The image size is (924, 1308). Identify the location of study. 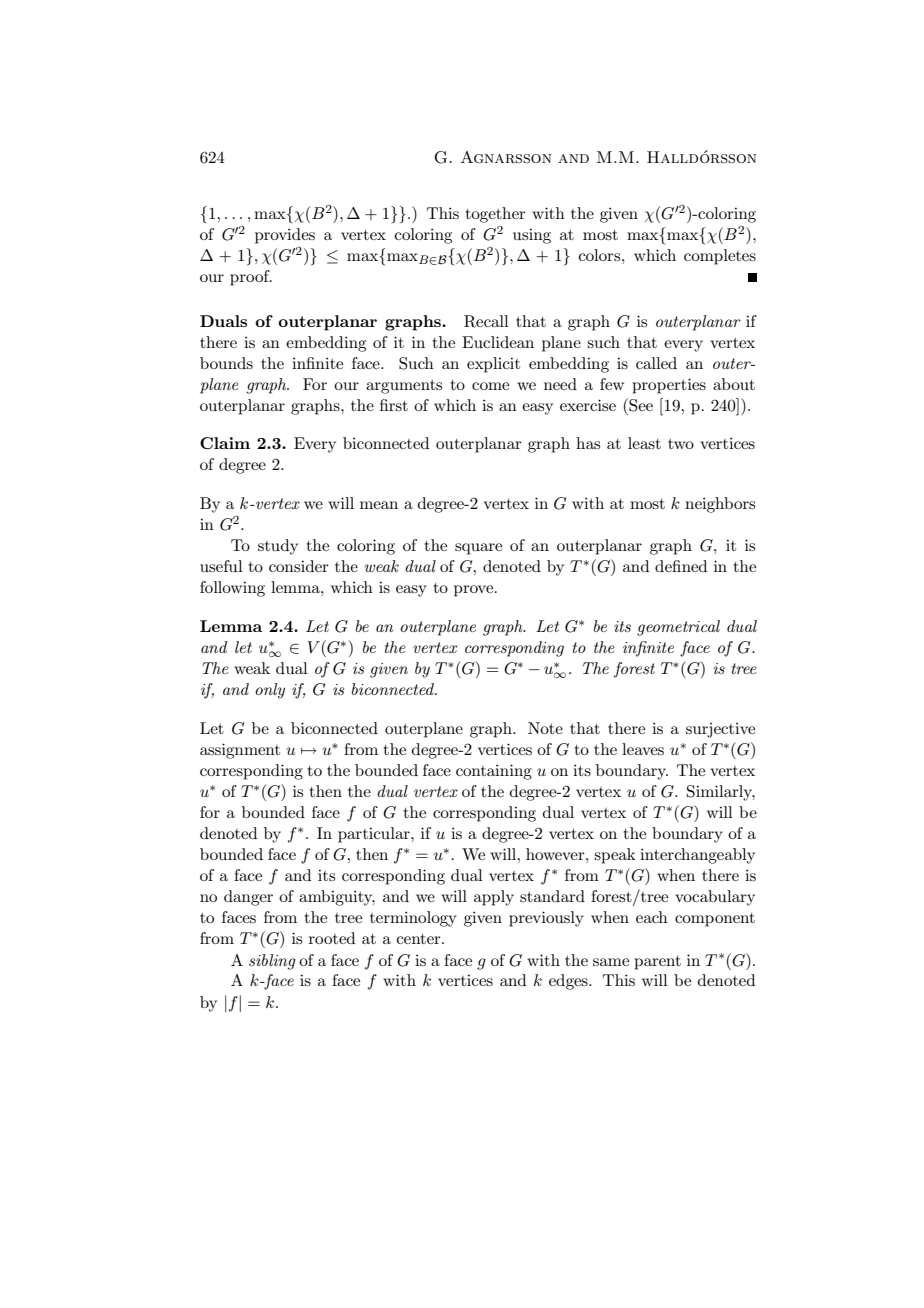
(278, 547).
